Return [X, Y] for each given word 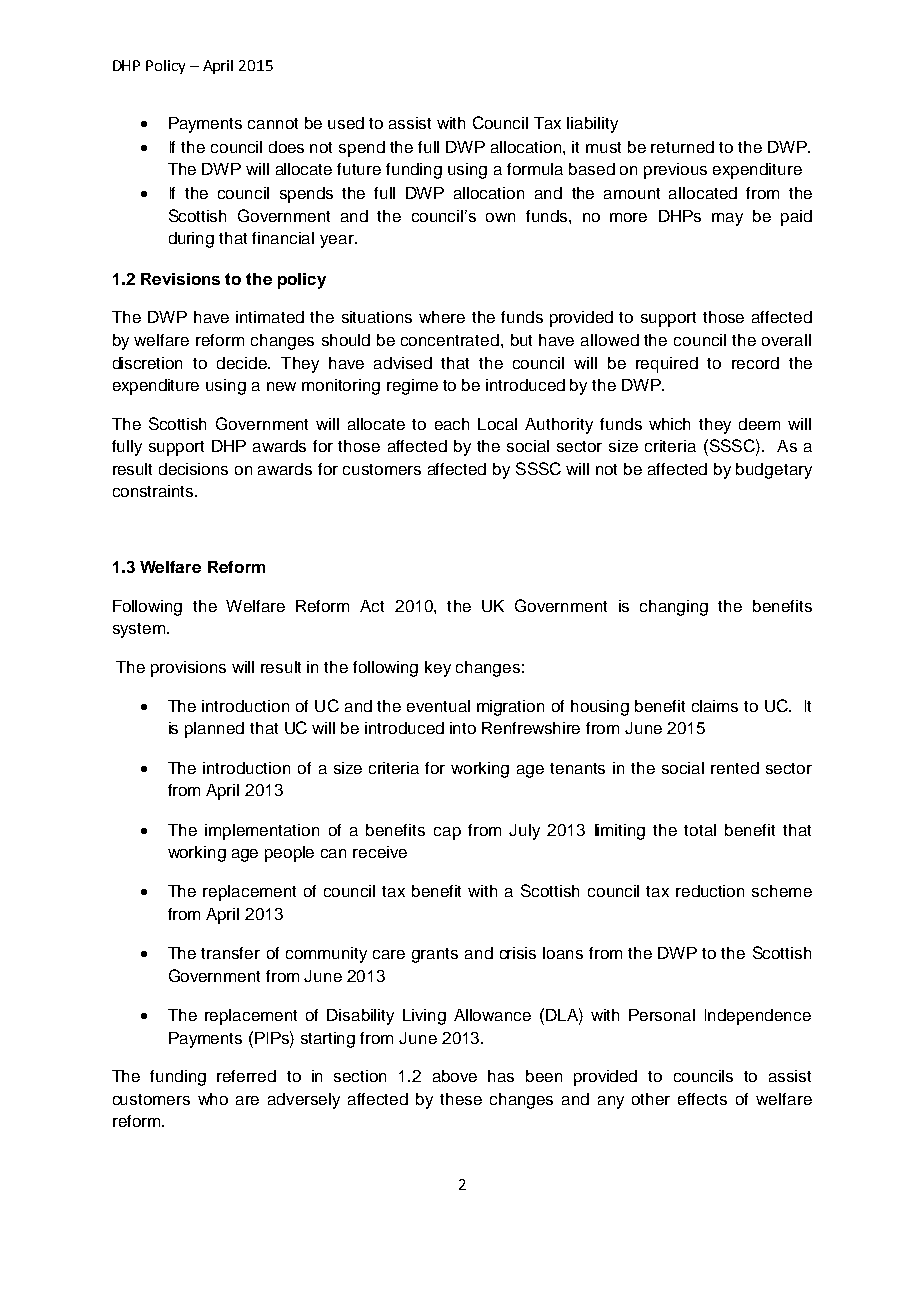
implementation [262, 832]
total [700, 830]
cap [447, 833]
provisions [188, 669]
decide [243, 363]
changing [674, 608]
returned [682, 147]
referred [246, 1076]
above [455, 1076]
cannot [273, 123]
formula [535, 169]
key [438, 669]
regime [412, 387]
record [755, 363]
